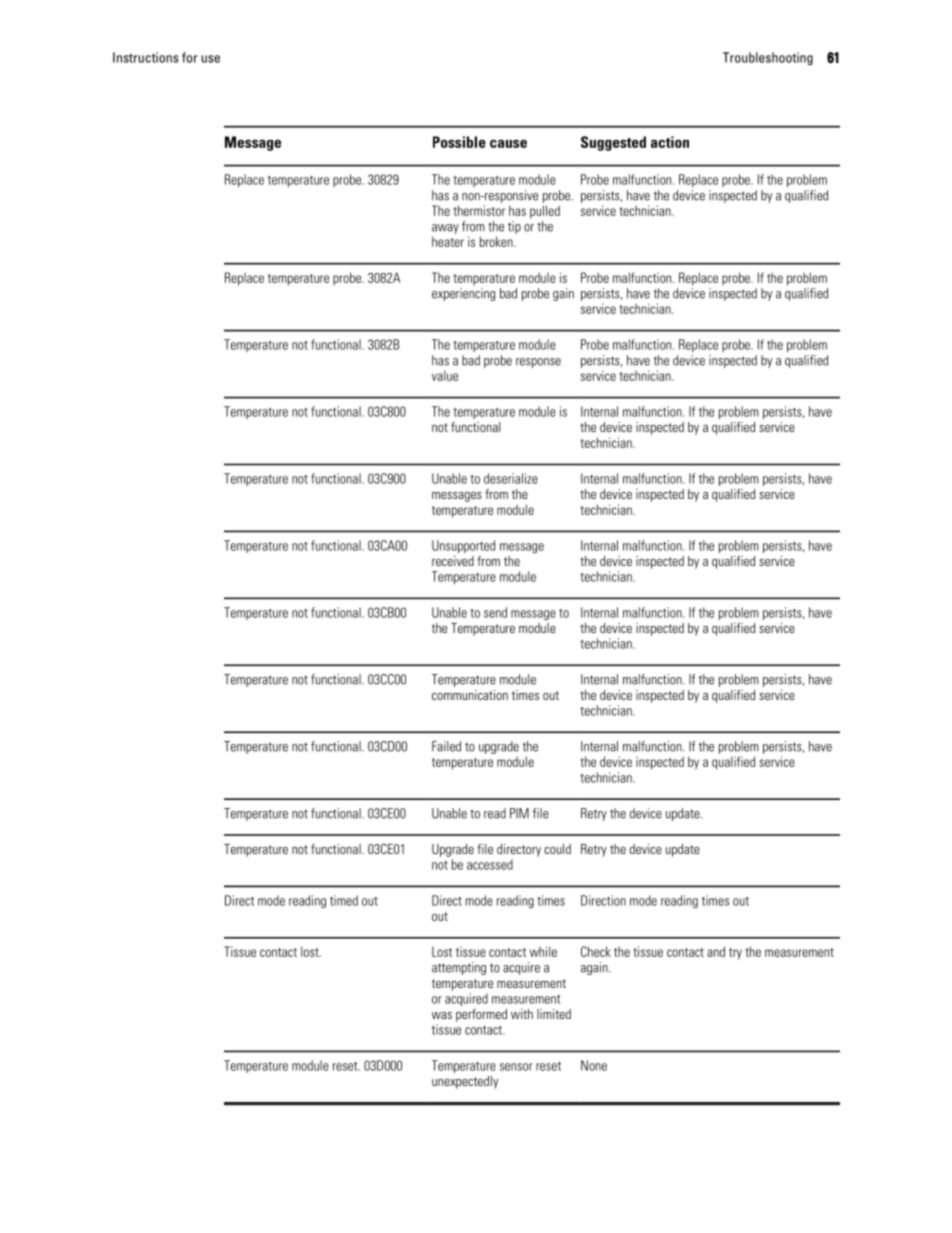 This screenshot has width=952, height=1233. What do you see at coordinates (519, 813) in the screenshot?
I see `PIM` at bounding box center [519, 813].
